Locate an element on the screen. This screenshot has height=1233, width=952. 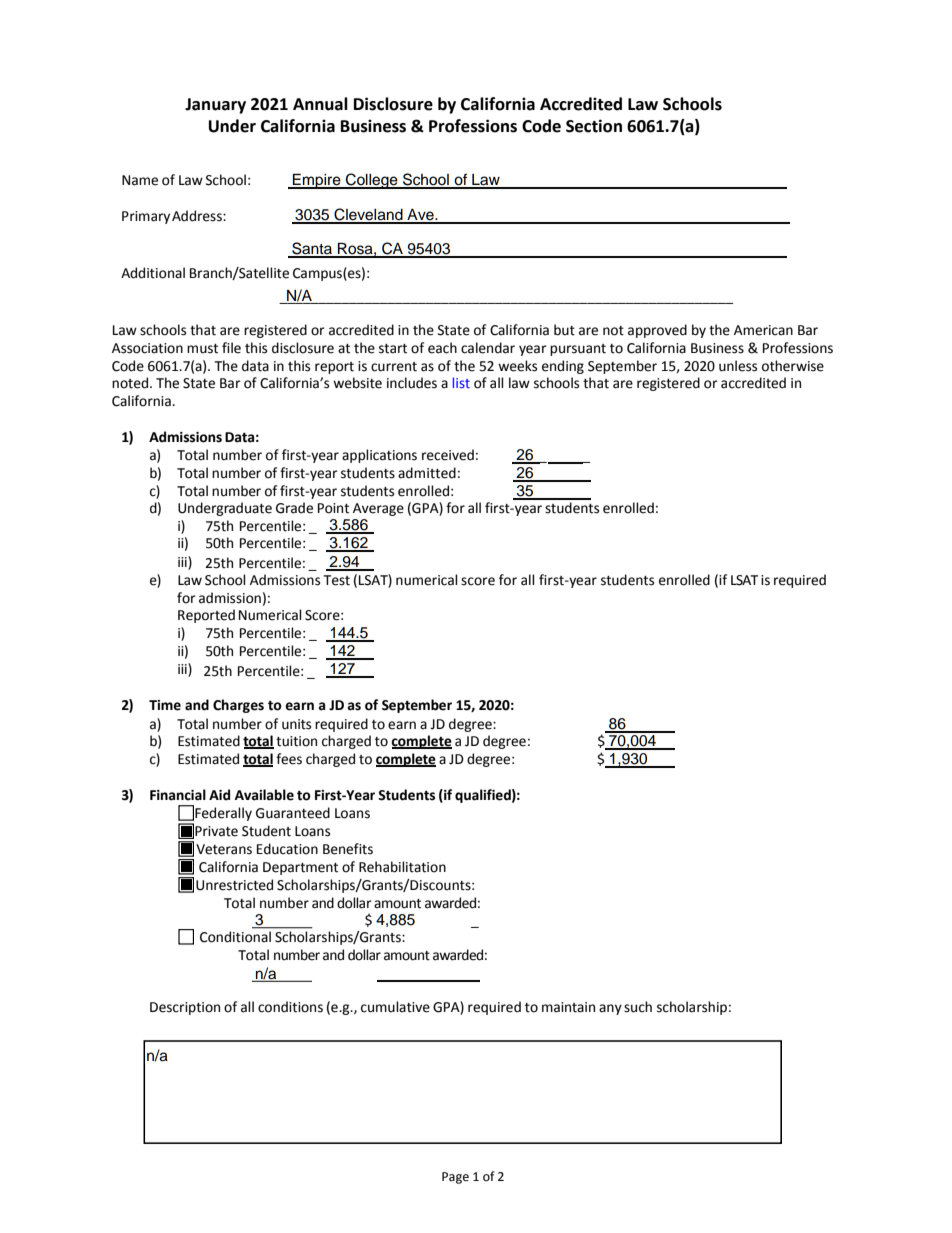
Description is located at coordinates (185, 1008).
